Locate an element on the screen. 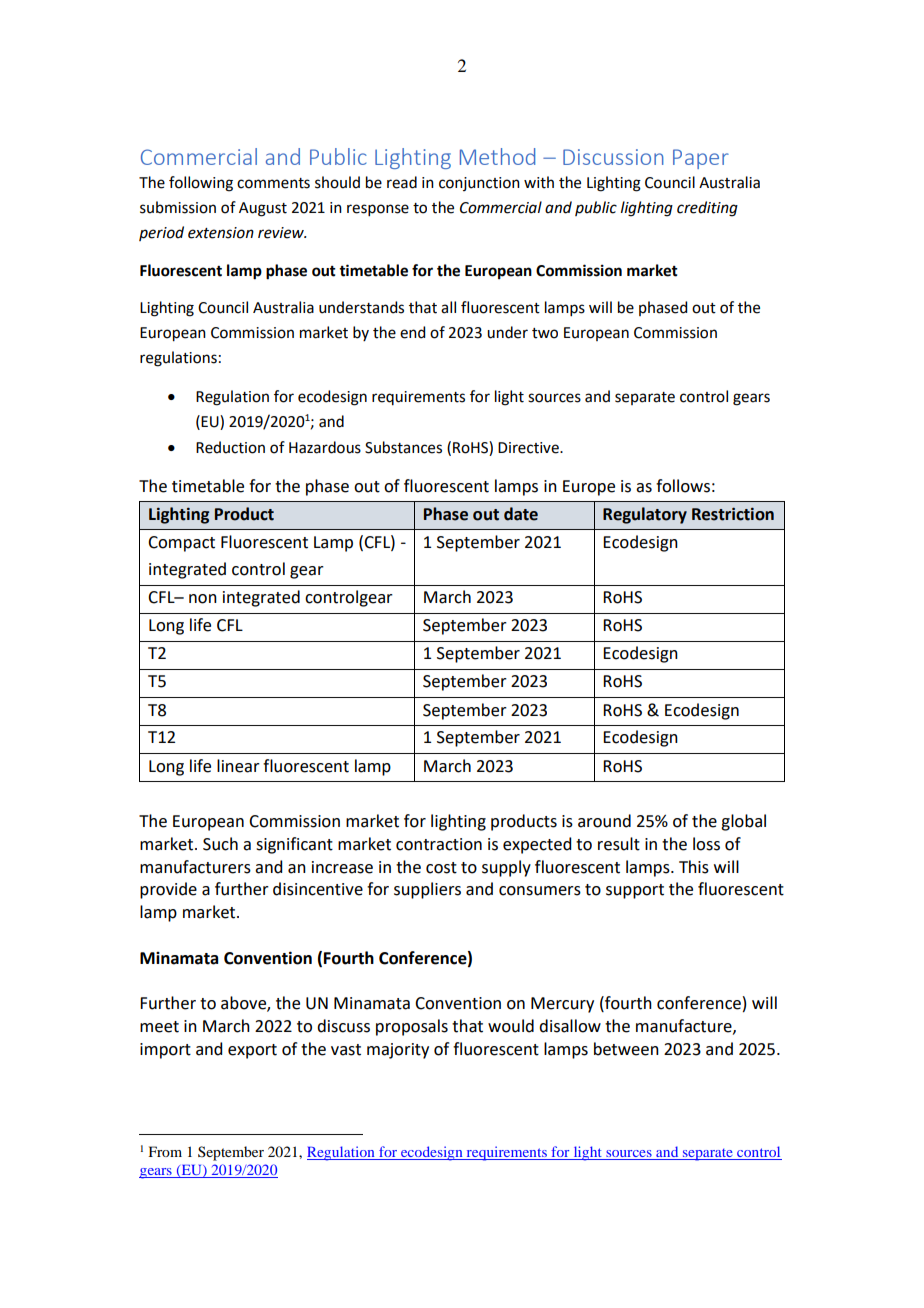  Such is located at coordinates (220, 844).
